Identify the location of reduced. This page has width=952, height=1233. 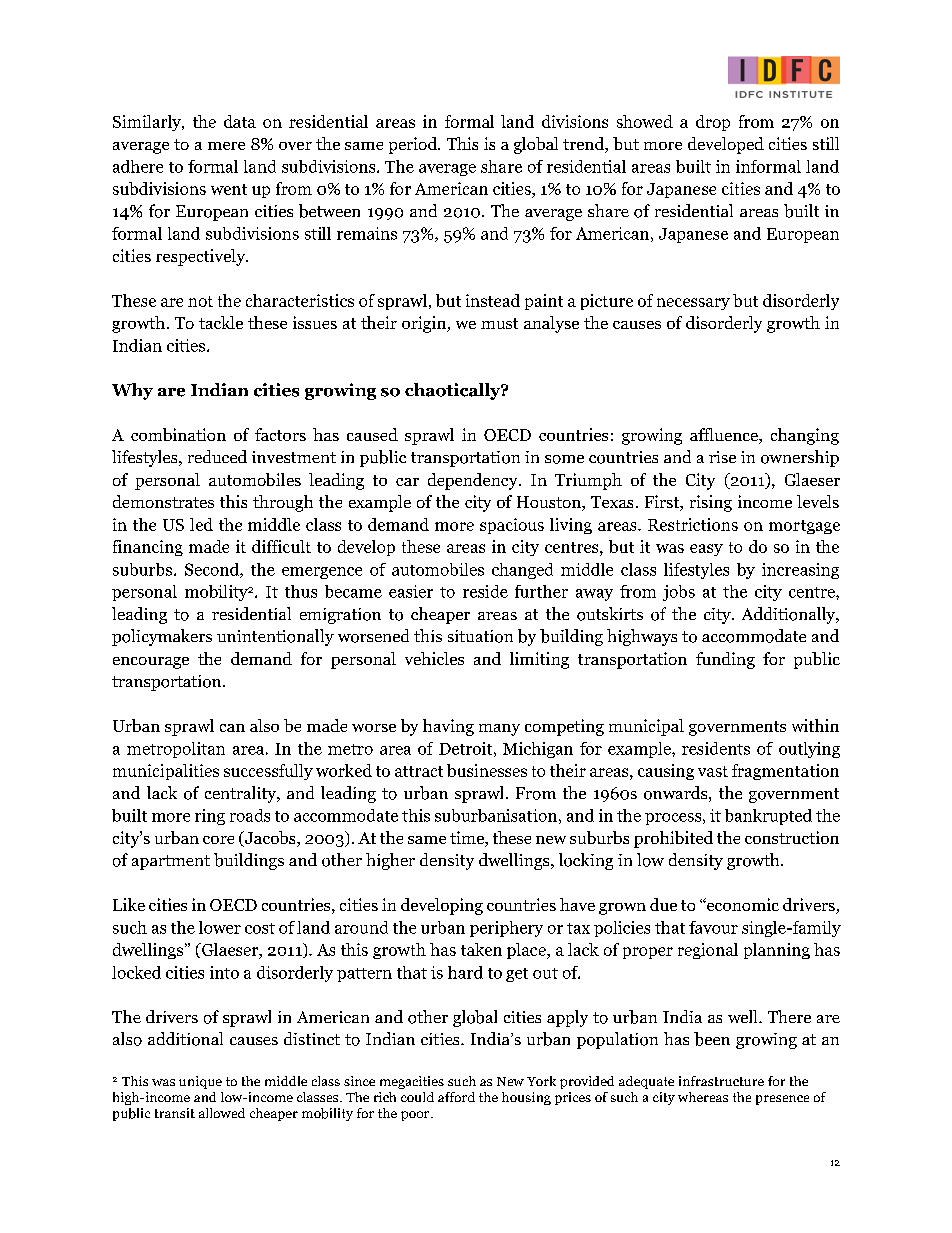
(217, 456).
